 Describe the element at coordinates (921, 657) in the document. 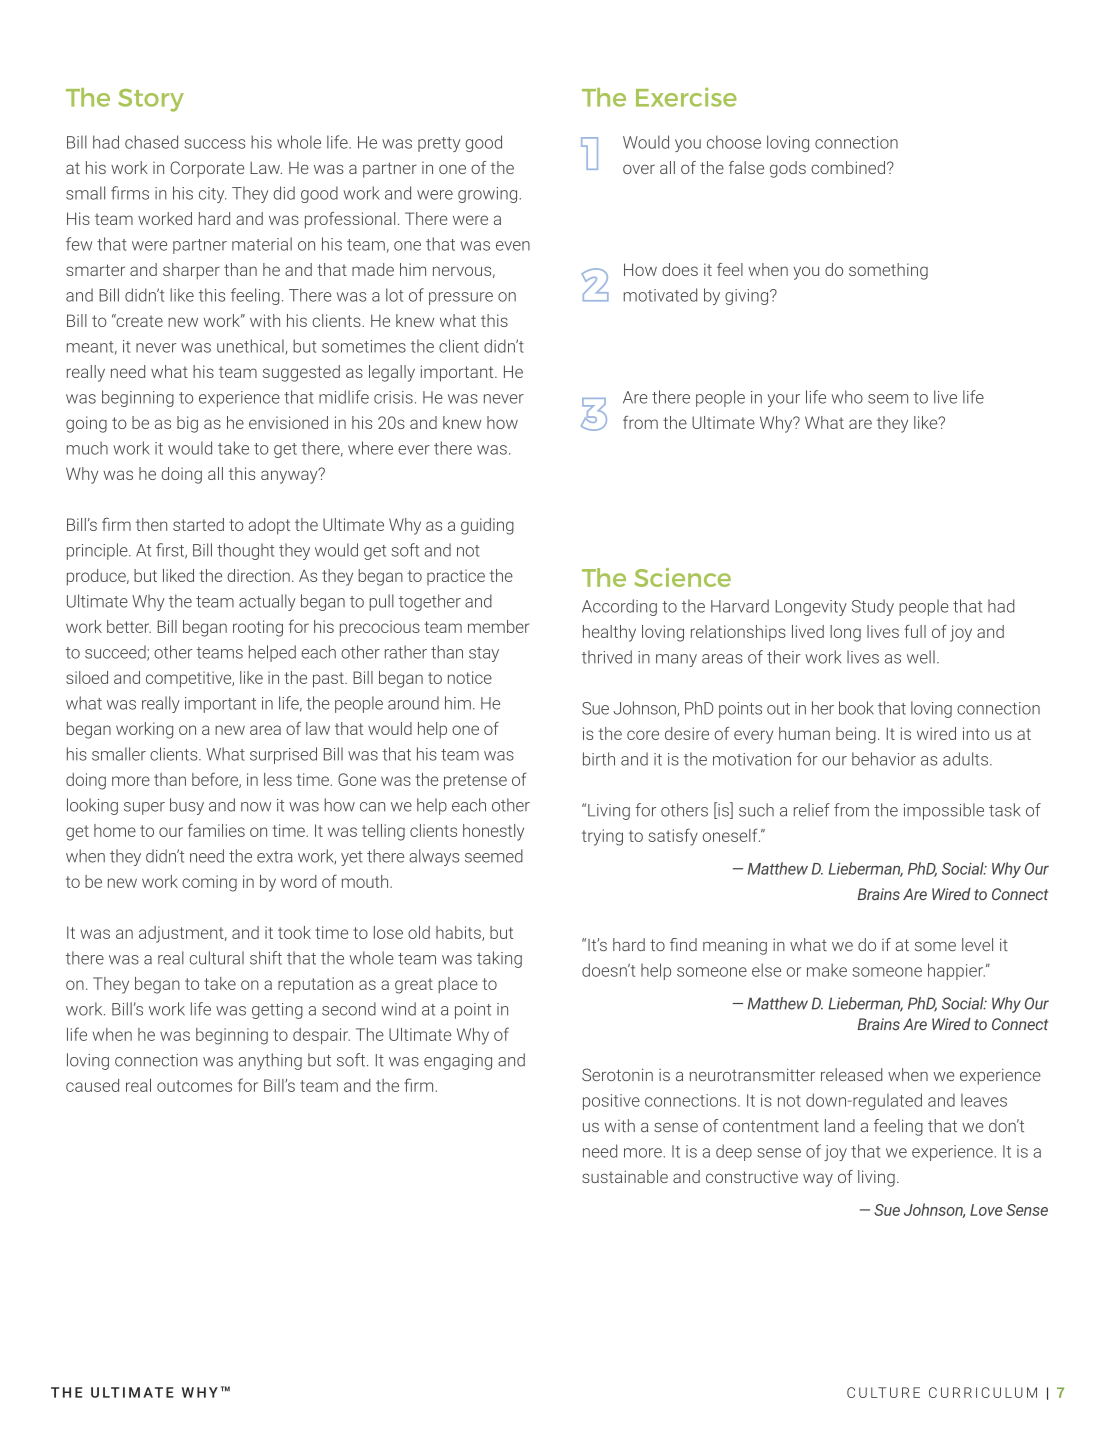

I see `well` at that location.
